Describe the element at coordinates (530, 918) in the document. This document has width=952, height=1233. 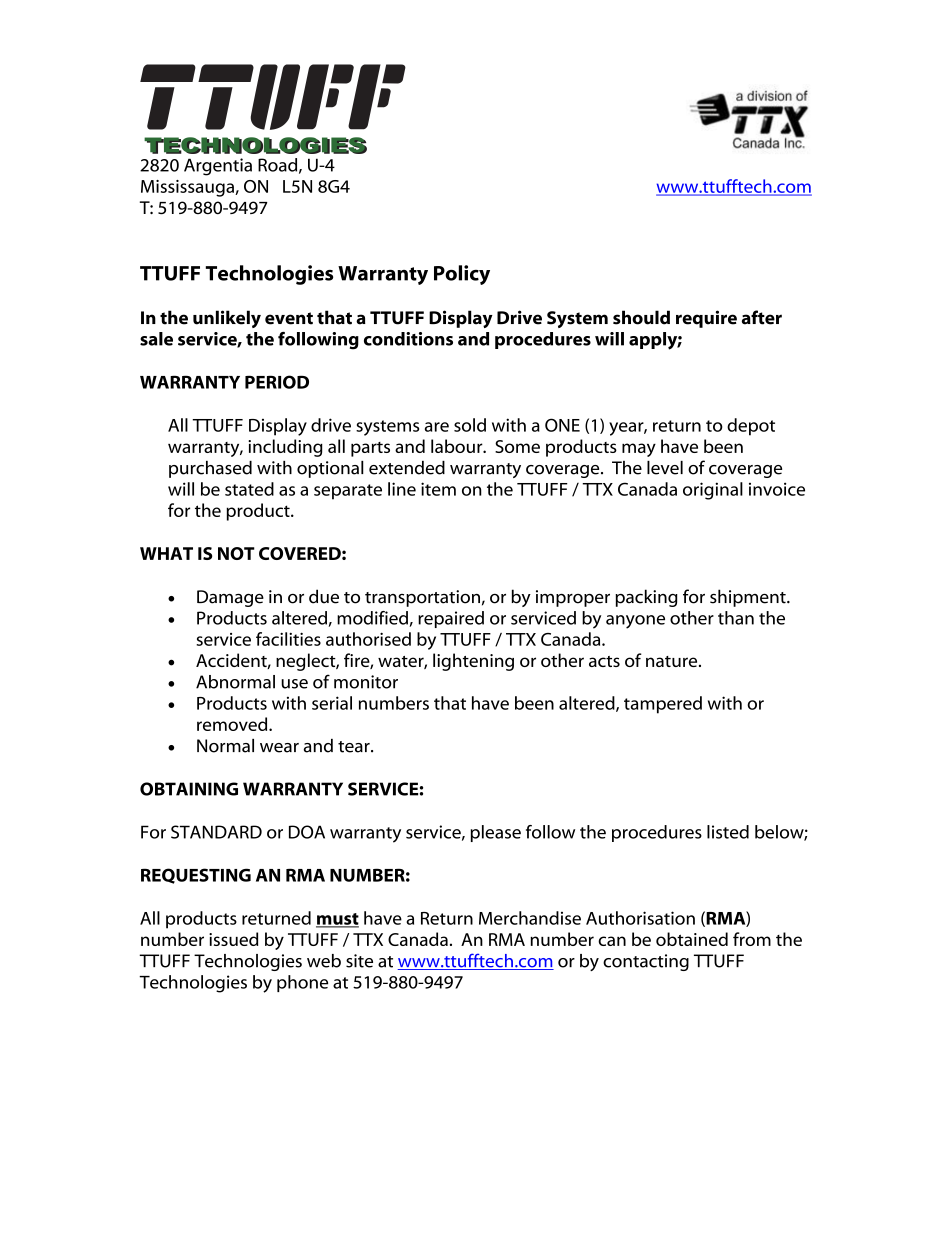
I see `Merchandise` at that location.
